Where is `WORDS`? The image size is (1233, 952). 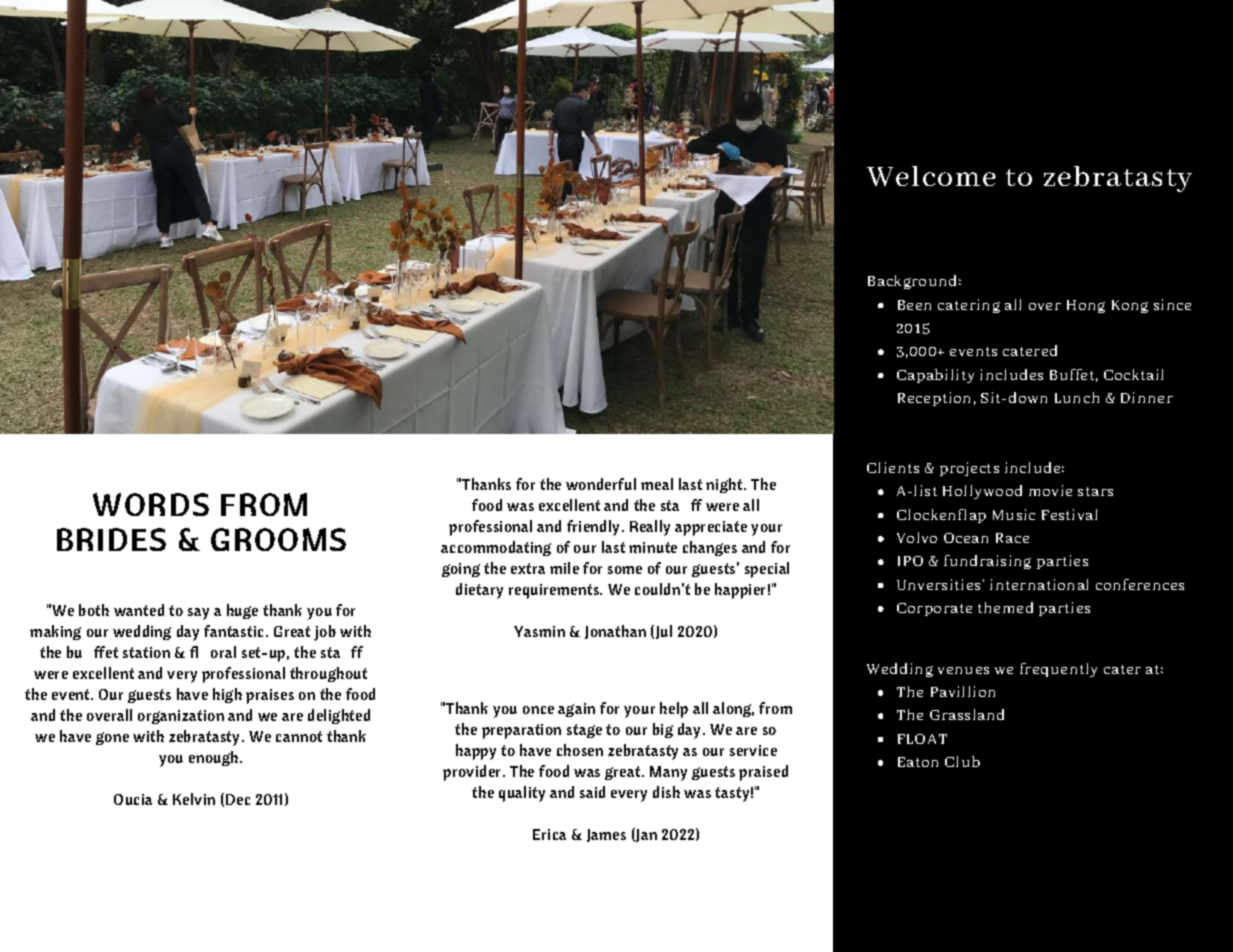
WORDS is located at coordinates (151, 504).
